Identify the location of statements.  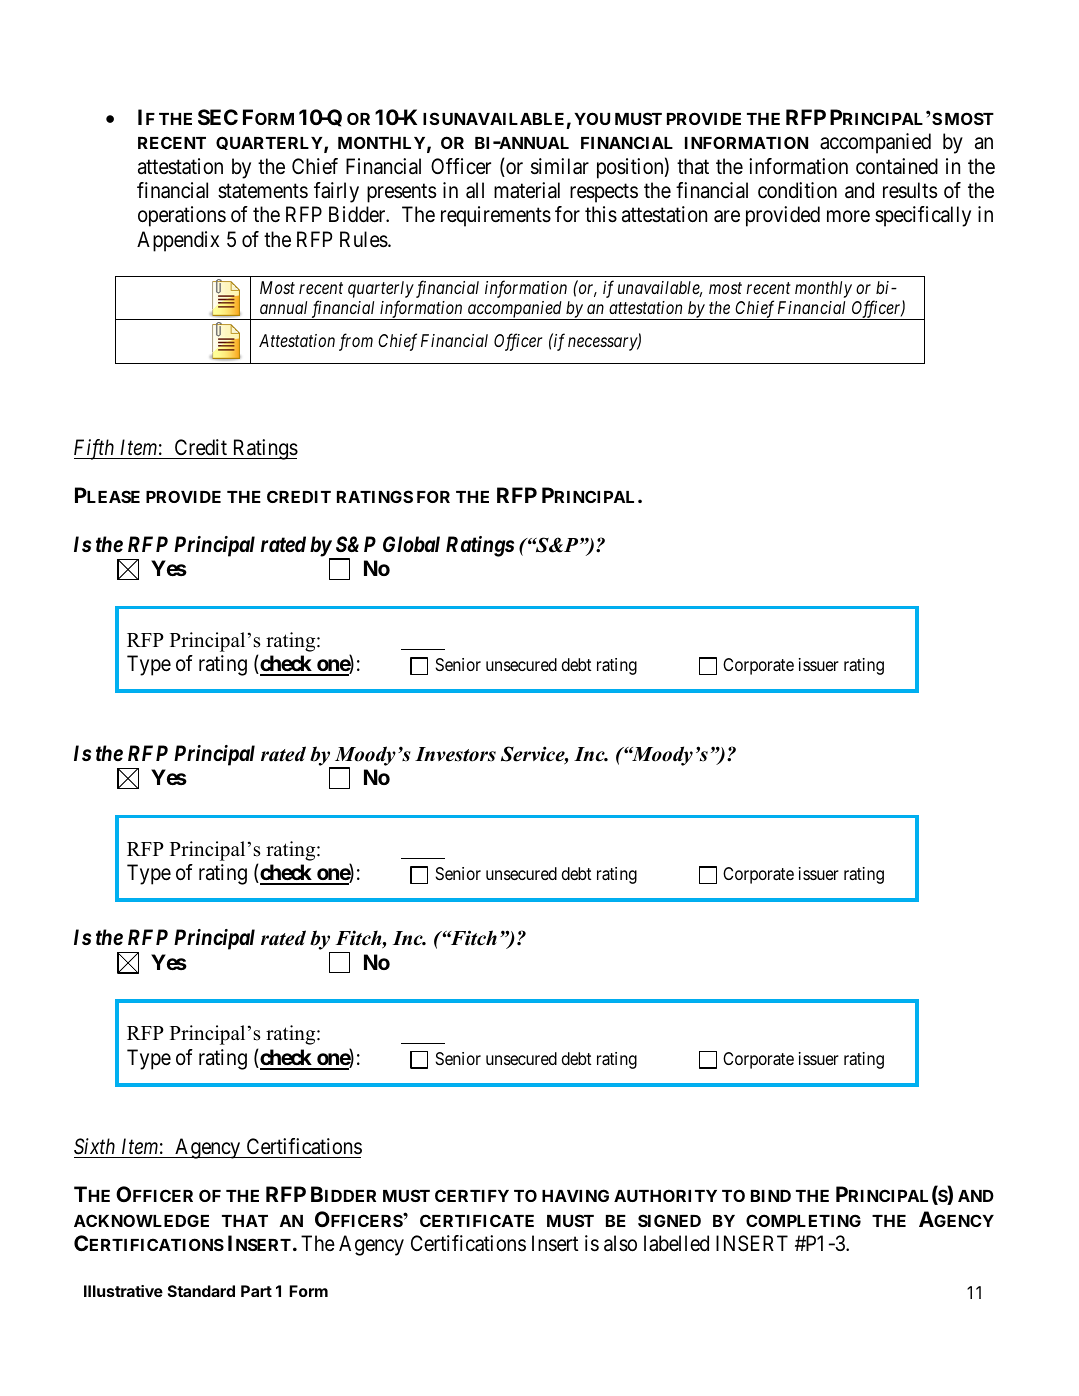
(263, 191).
